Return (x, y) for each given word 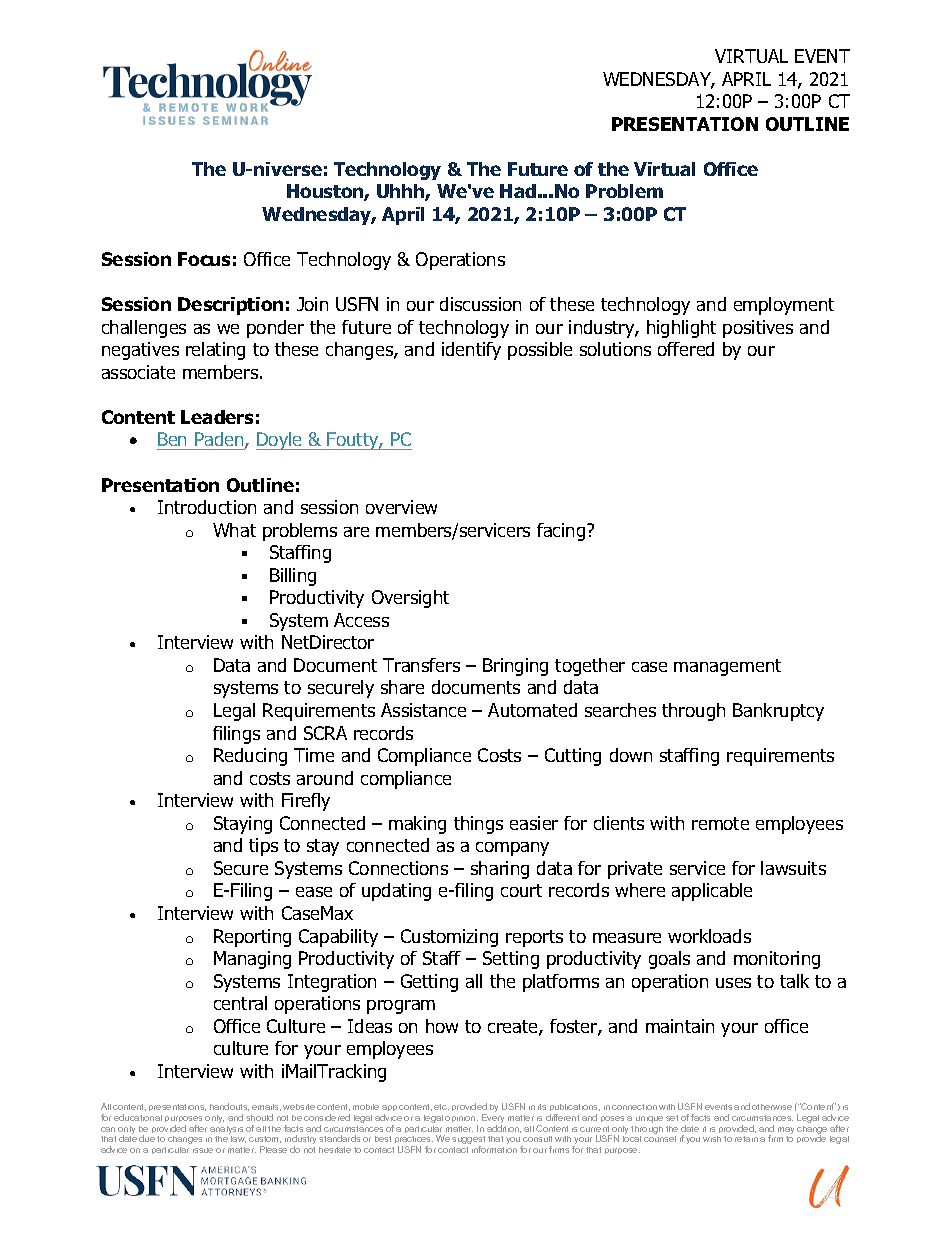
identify (471, 351)
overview (401, 507)
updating (396, 892)
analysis (226, 1130)
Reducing (250, 757)
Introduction (207, 507)
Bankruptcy (778, 712)
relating (215, 351)
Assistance (423, 710)
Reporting (252, 938)
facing (562, 532)
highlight (681, 329)
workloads (709, 936)
